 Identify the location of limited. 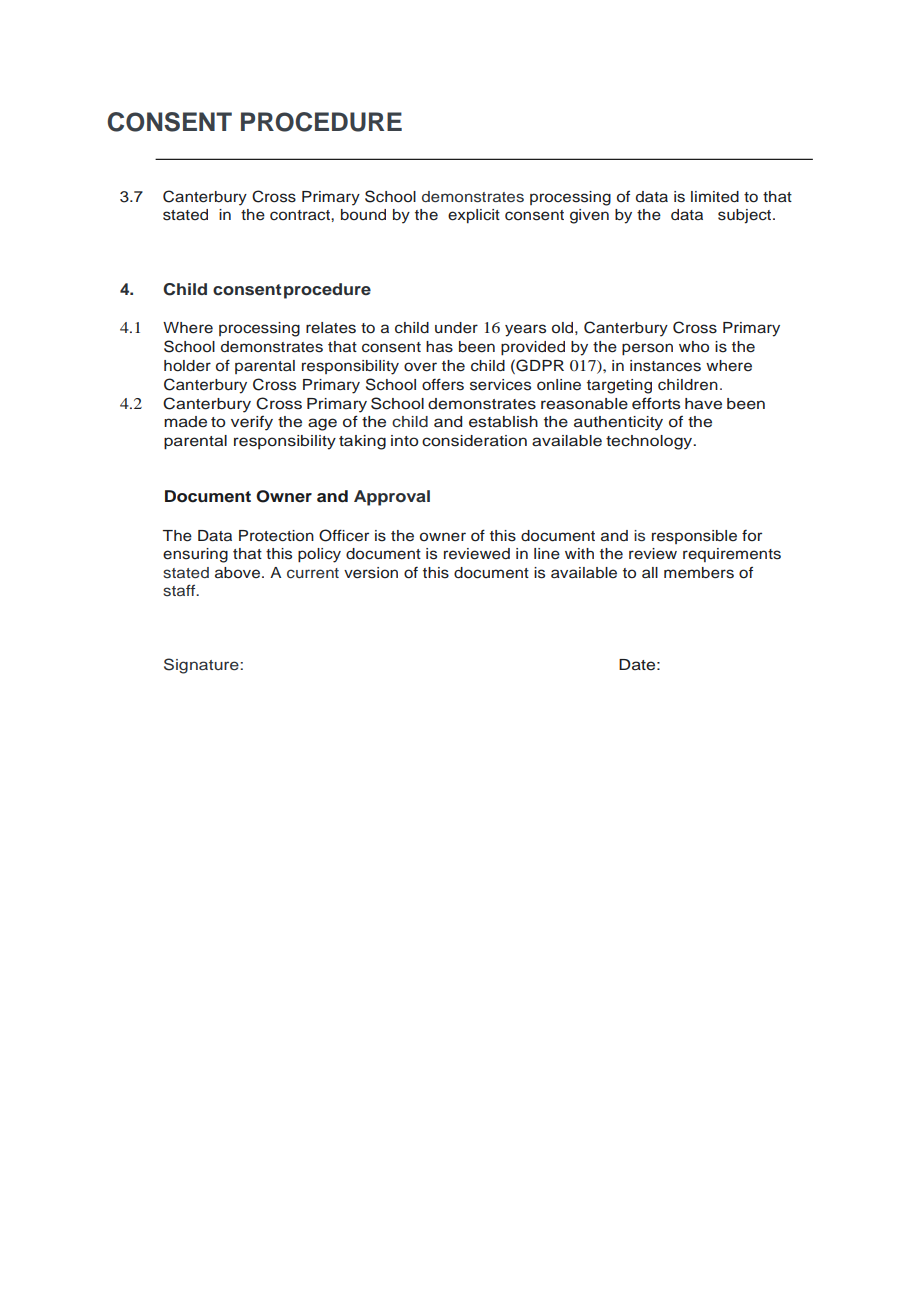
(715, 197).
